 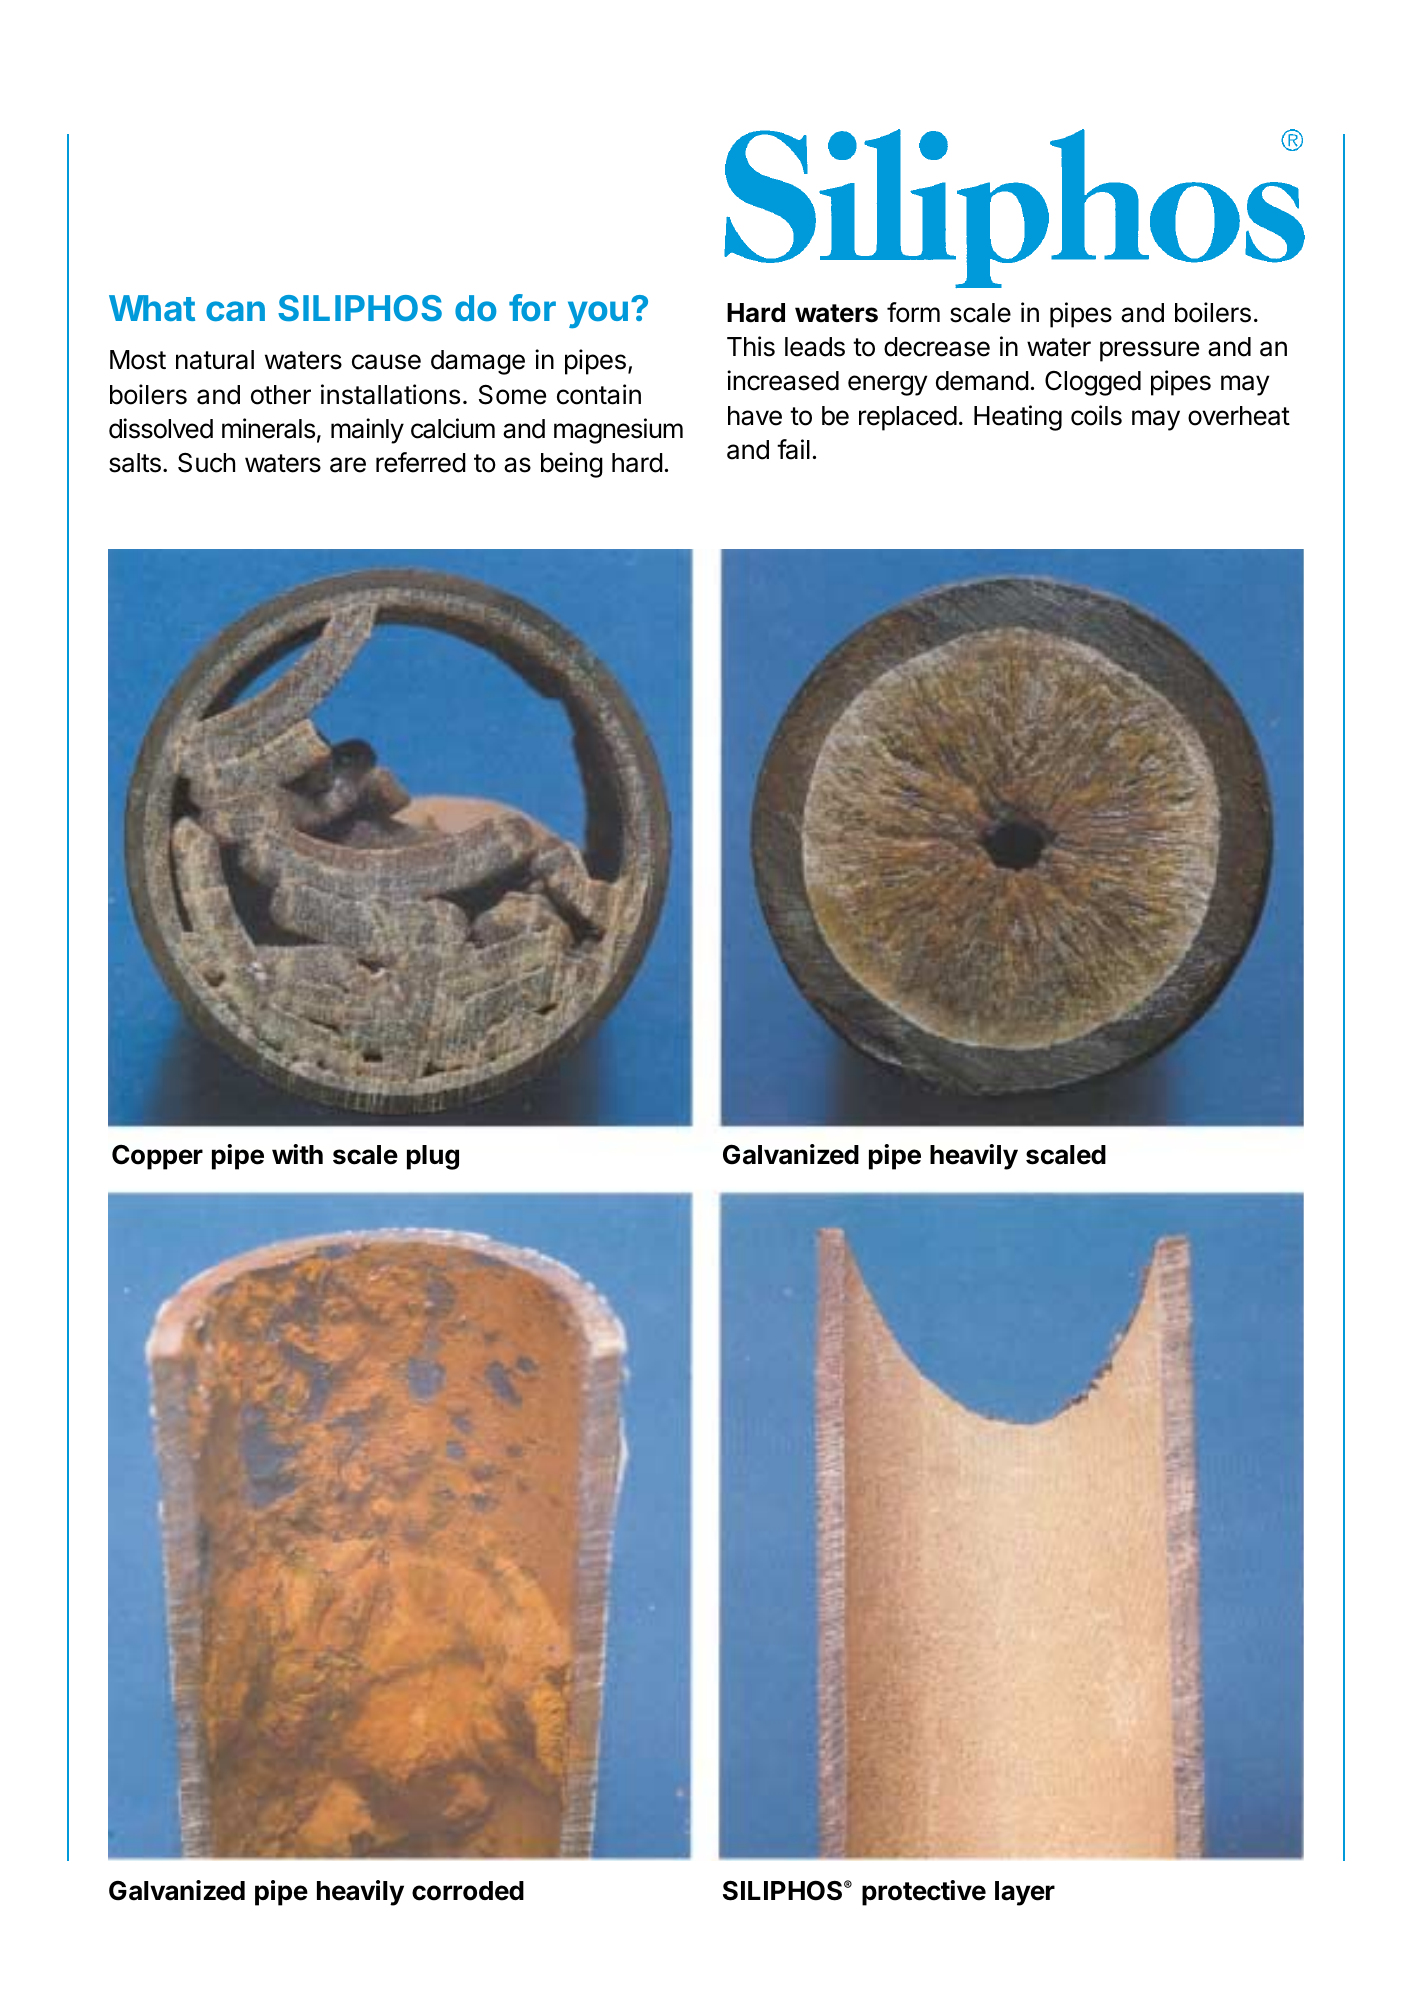 What do you see at coordinates (215, 360) in the screenshot?
I see `natural` at bounding box center [215, 360].
